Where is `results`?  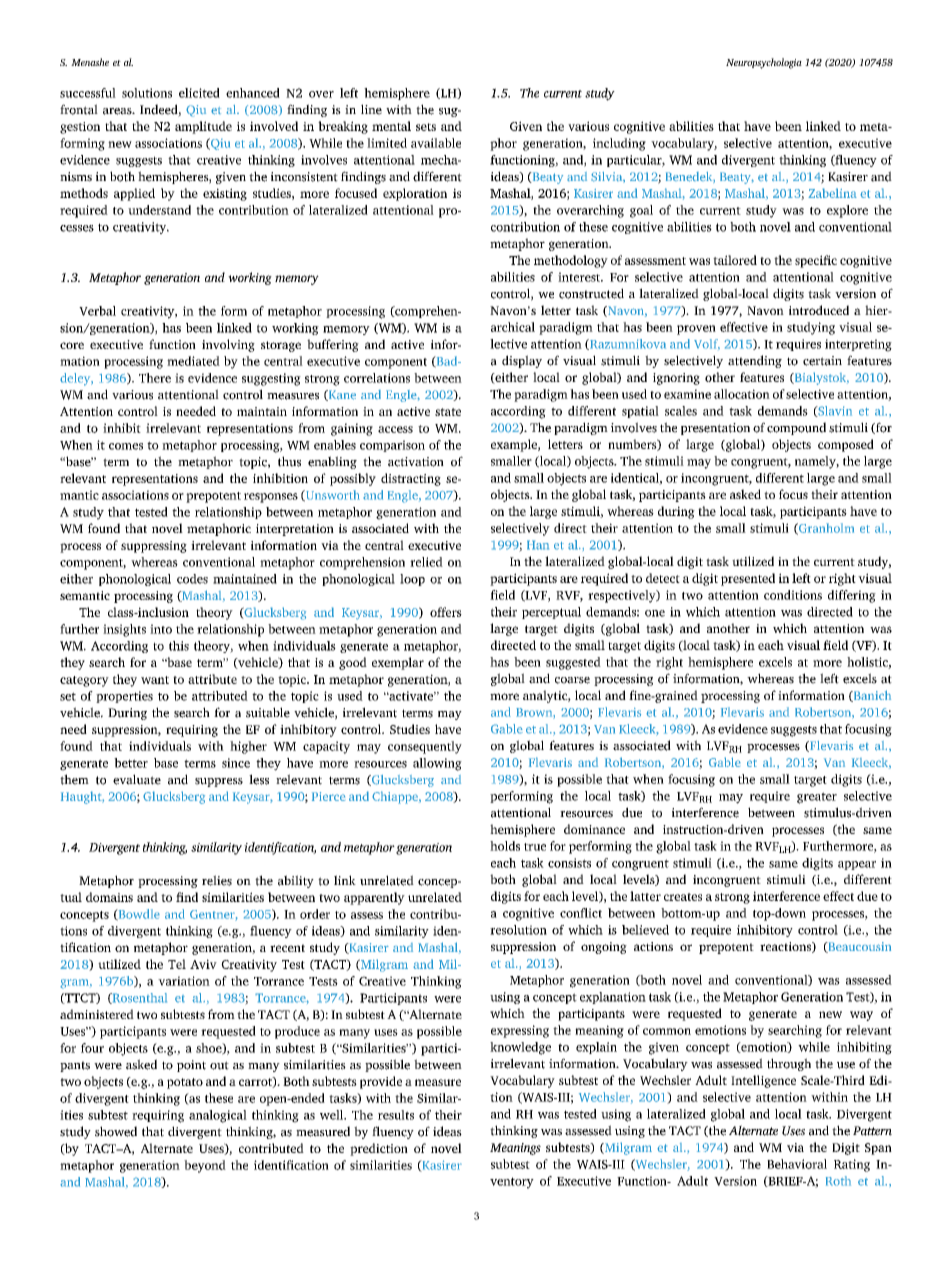 results is located at coordinates (396, 1115).
